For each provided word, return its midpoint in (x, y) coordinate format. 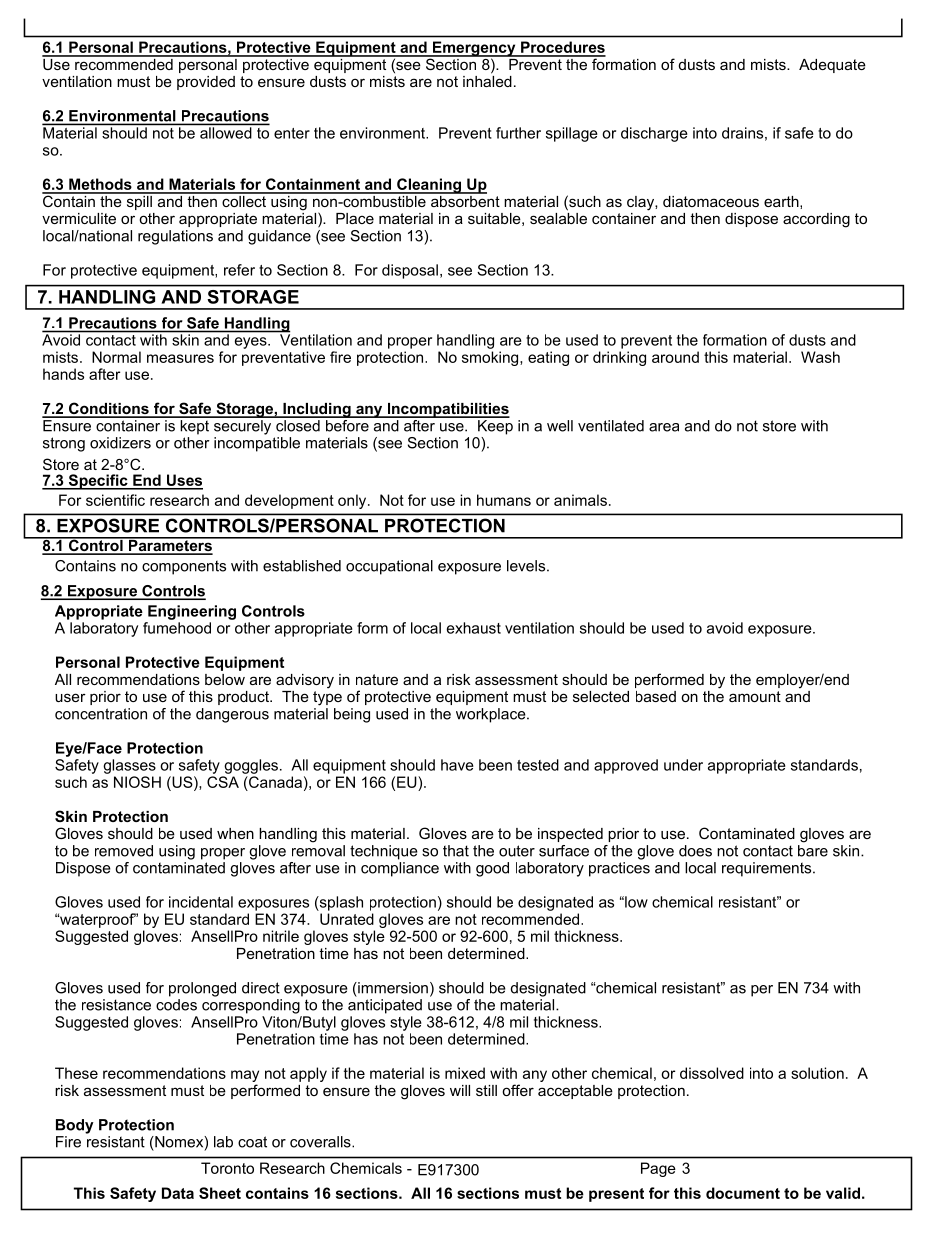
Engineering (192, 612)
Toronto (227, 1168)
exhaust (474, 628)
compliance (400, 868)
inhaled (487, 80)
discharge (654, 134)
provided (206, 83)
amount (755, 696)
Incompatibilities (447, 410)
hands (63, 374)
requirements (768, 869)
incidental (201, 902)
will (460, 1090)
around (675, 357)
